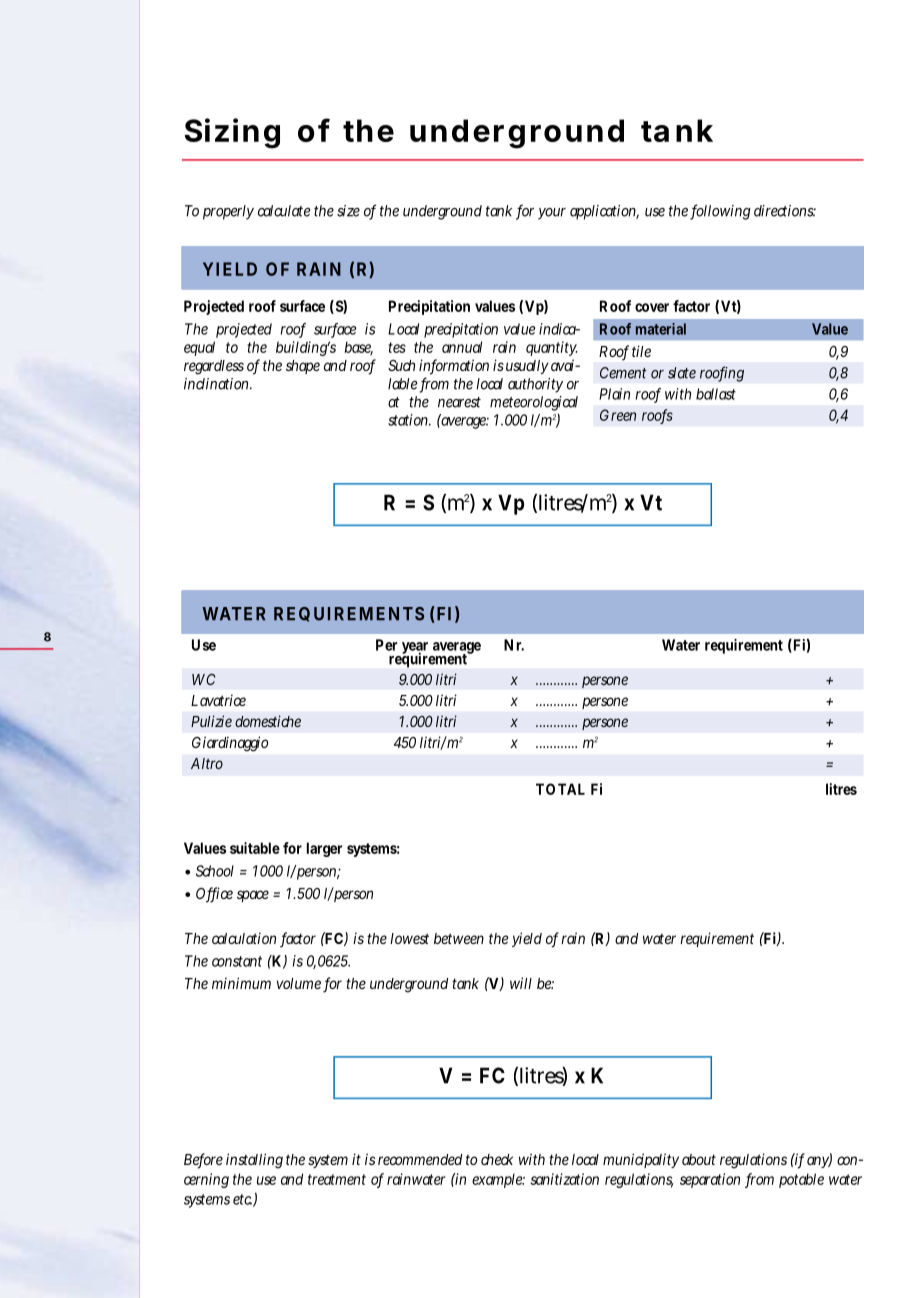  Describe the element at coordinates (552, 214) in the screenshot. I see `your` at that location.
